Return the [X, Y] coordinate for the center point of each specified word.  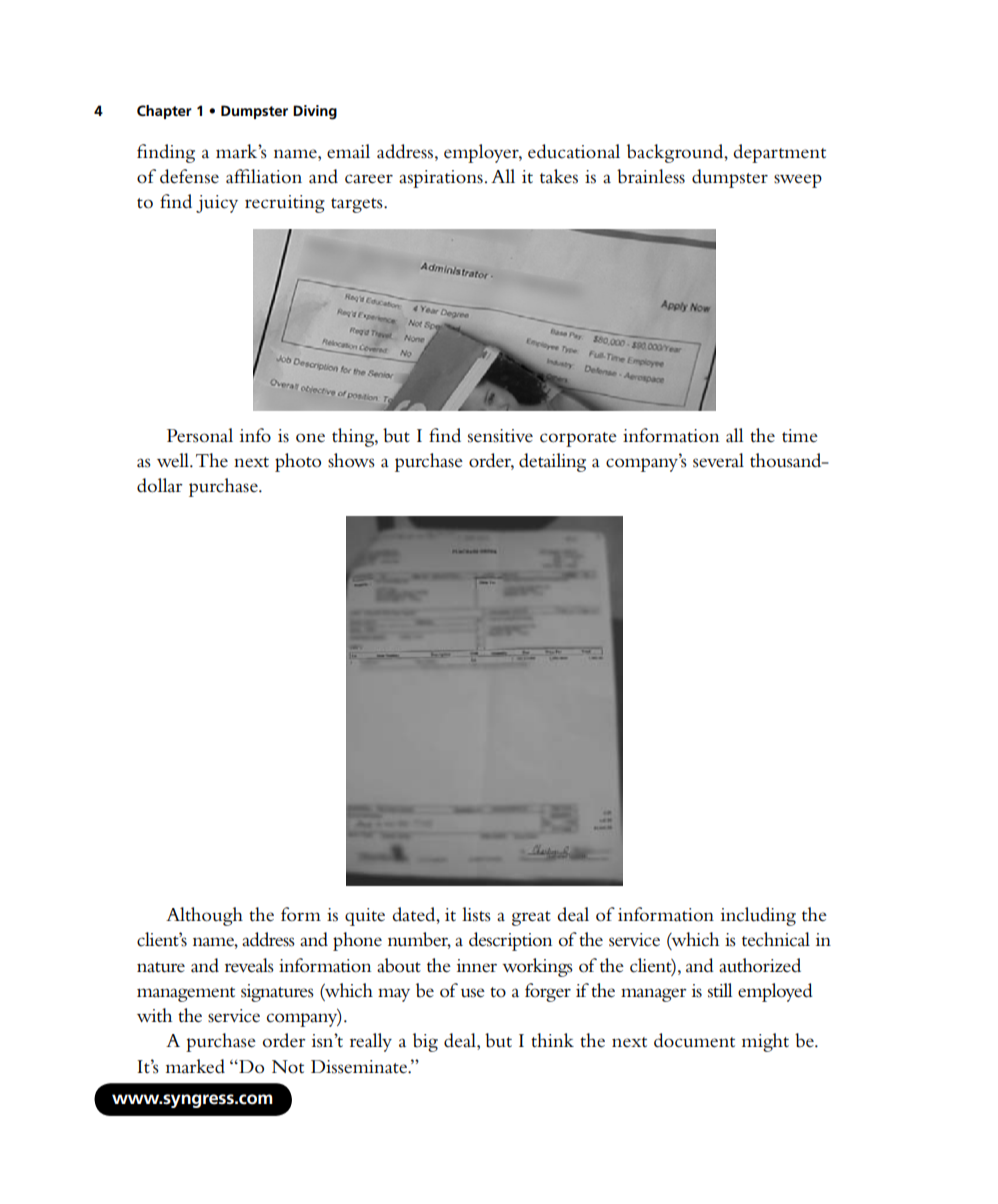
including [758, 916]
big [425, 1042]
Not [288, 1066]
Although [204, 916]
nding [172, 153]
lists [476, 914]
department [779, 153]
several [718, 460]
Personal [200, 435]
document [694, 1040]
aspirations [441, 179]
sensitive [500, 436]
